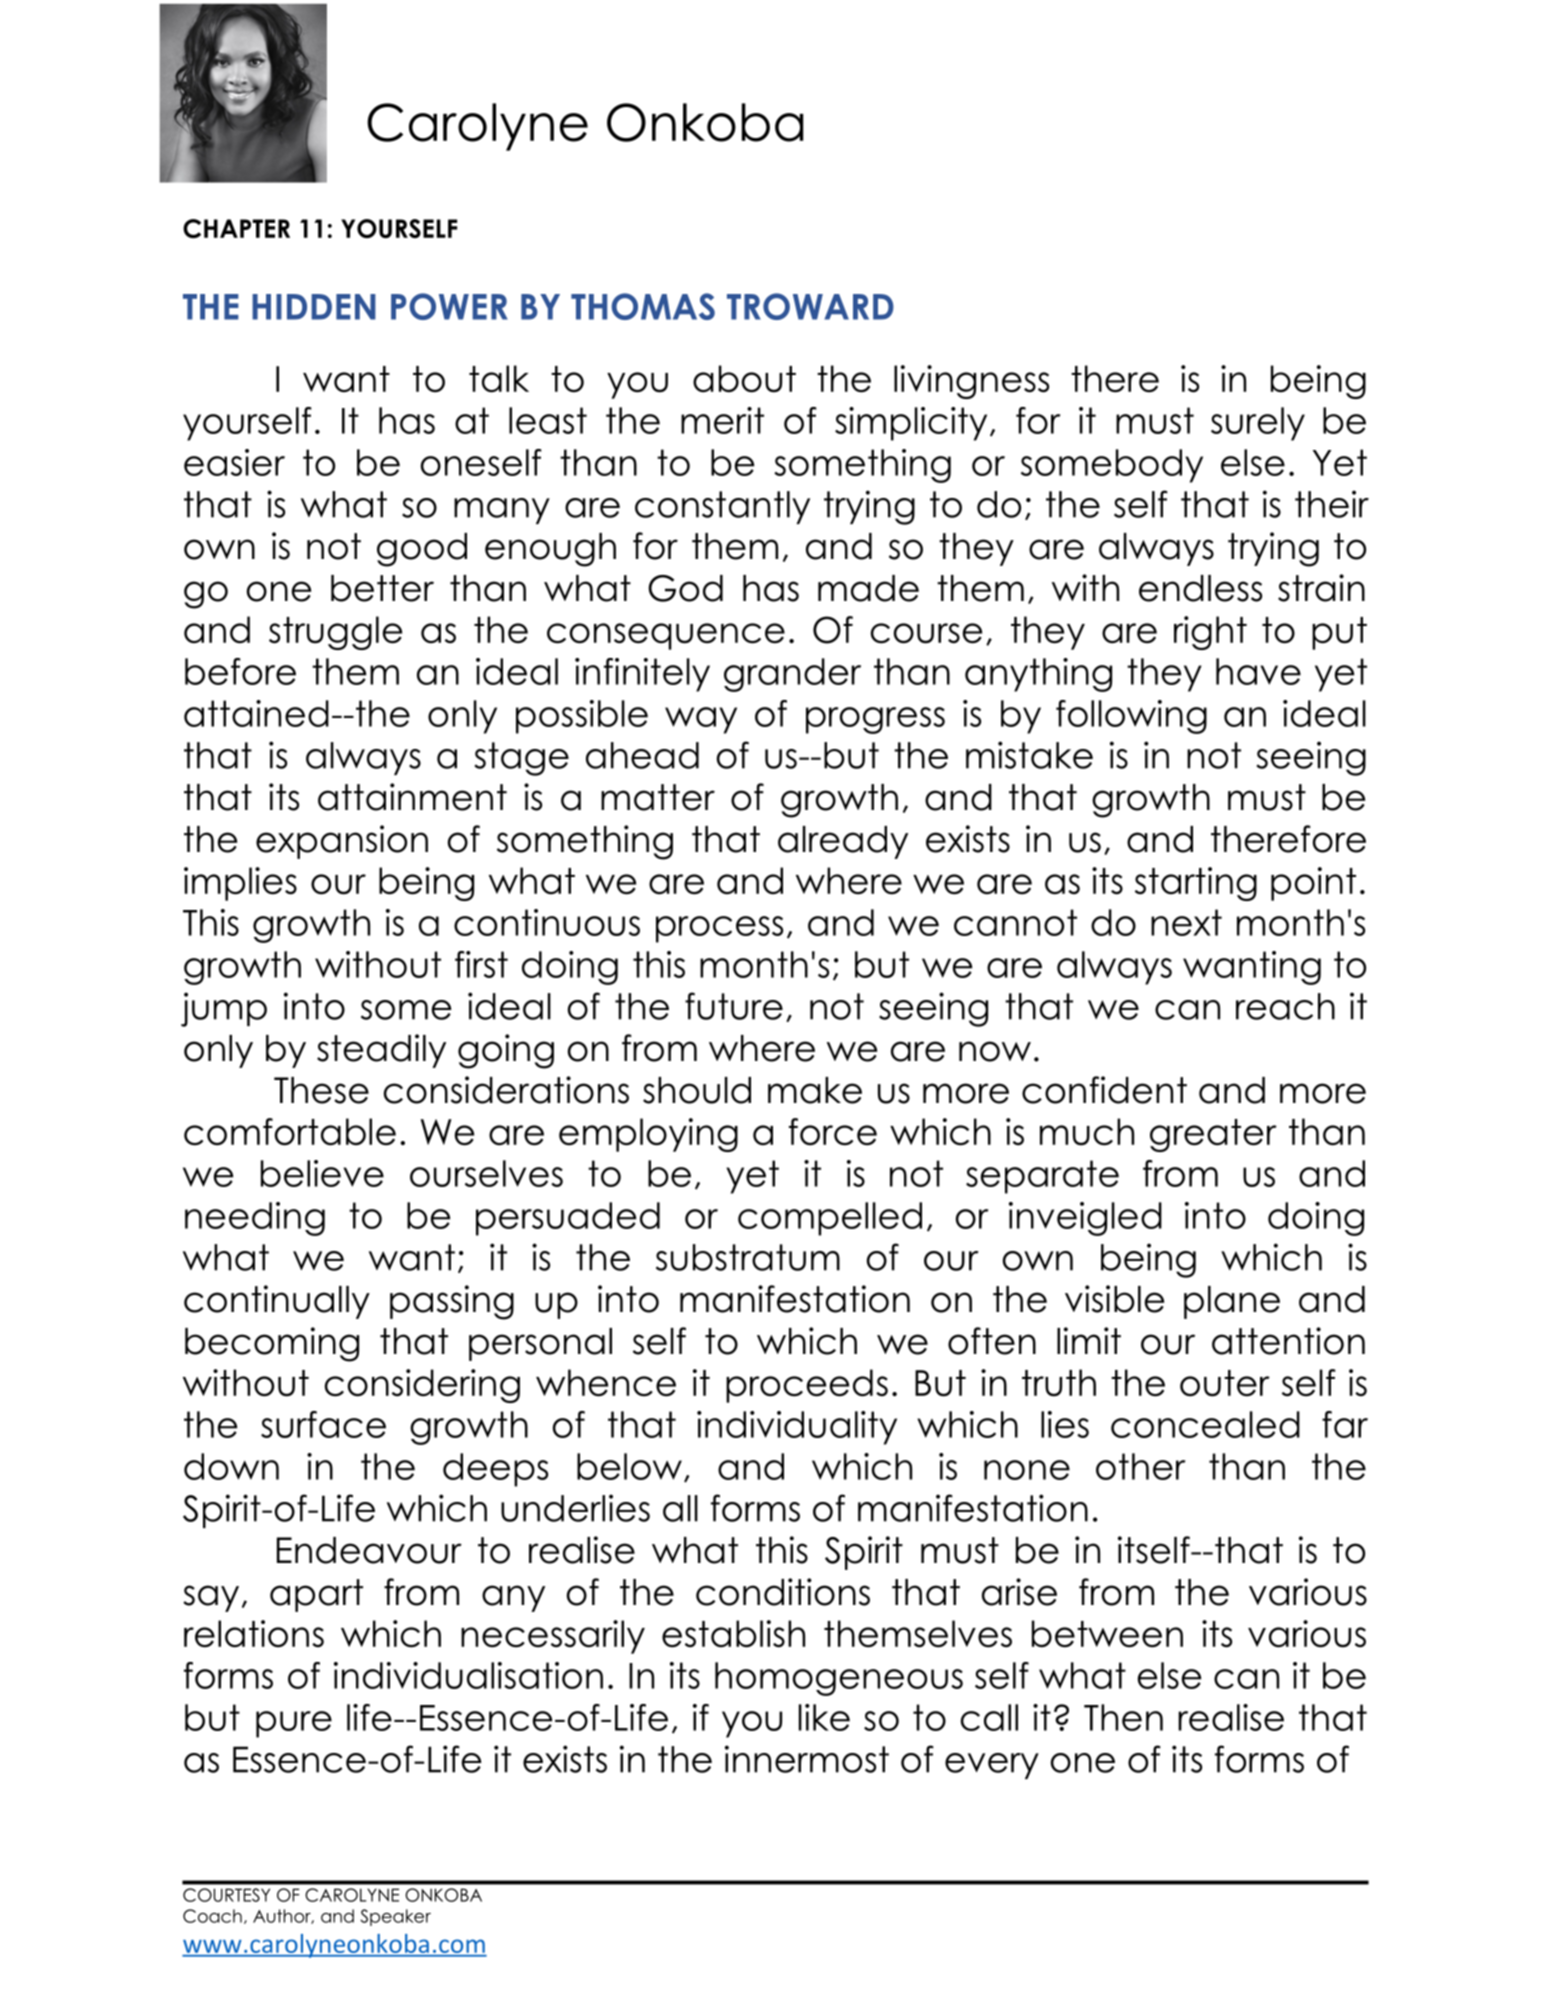  What do you see at coordinates (807, 1386) in the screenshot?
I see `proceeds` at bounding box center [807, 1386].
